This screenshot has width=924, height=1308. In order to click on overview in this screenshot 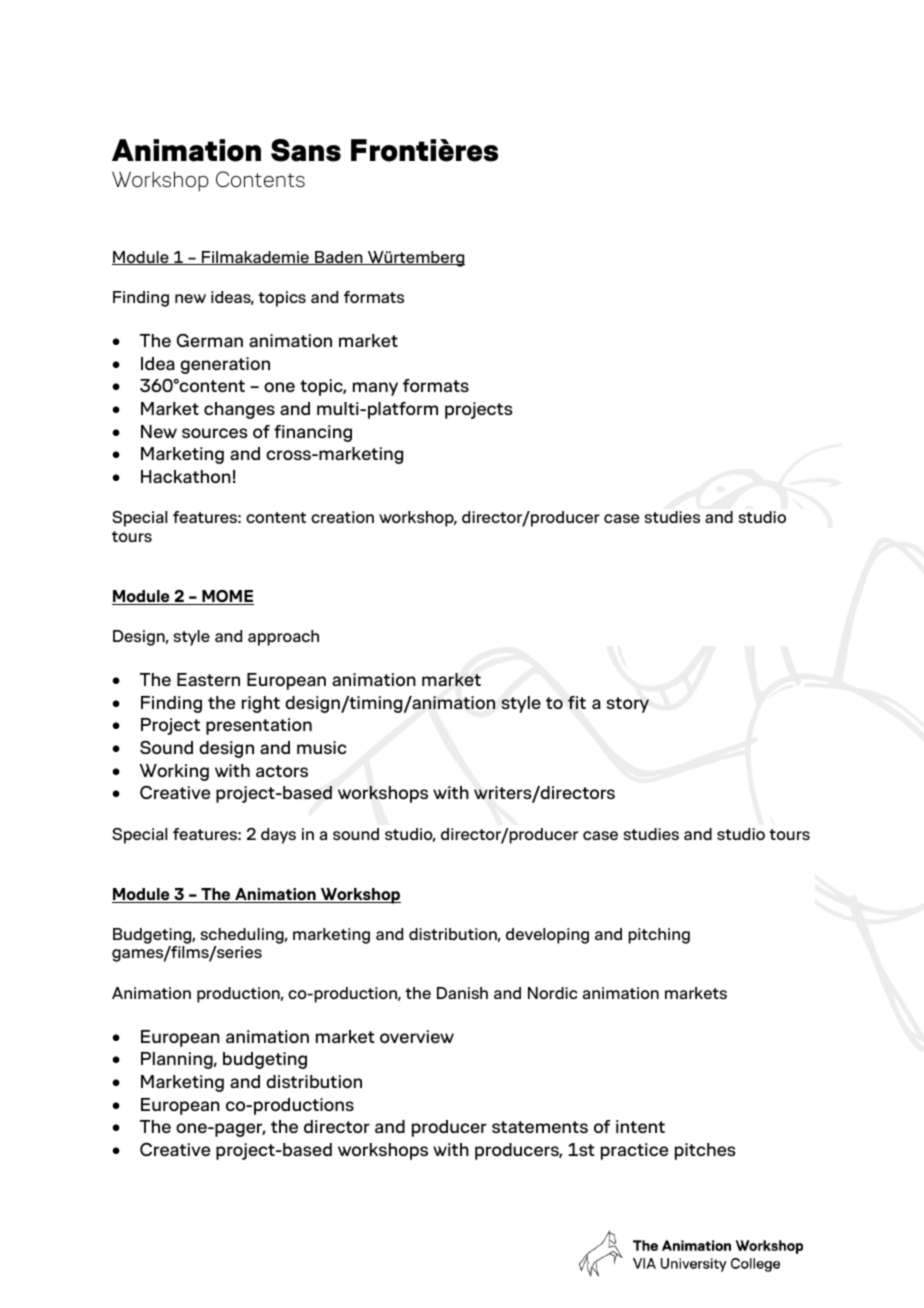, I will do `click(417, 1036)`.
